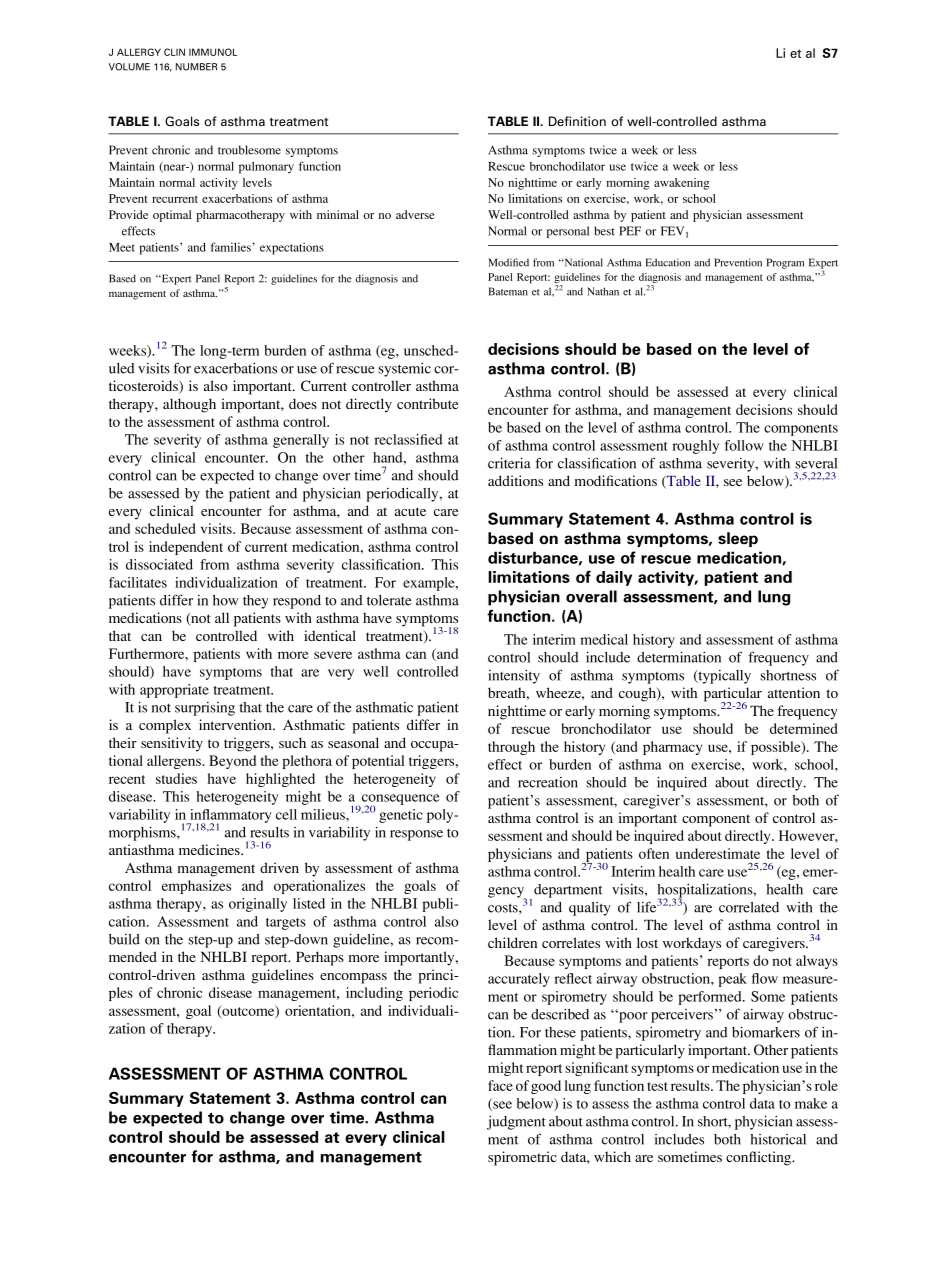 This image has width=952, height=1275. What do you see at coordinates (389, 600) in the image?
I see `tolerate` at bounding box center [389, 600].
